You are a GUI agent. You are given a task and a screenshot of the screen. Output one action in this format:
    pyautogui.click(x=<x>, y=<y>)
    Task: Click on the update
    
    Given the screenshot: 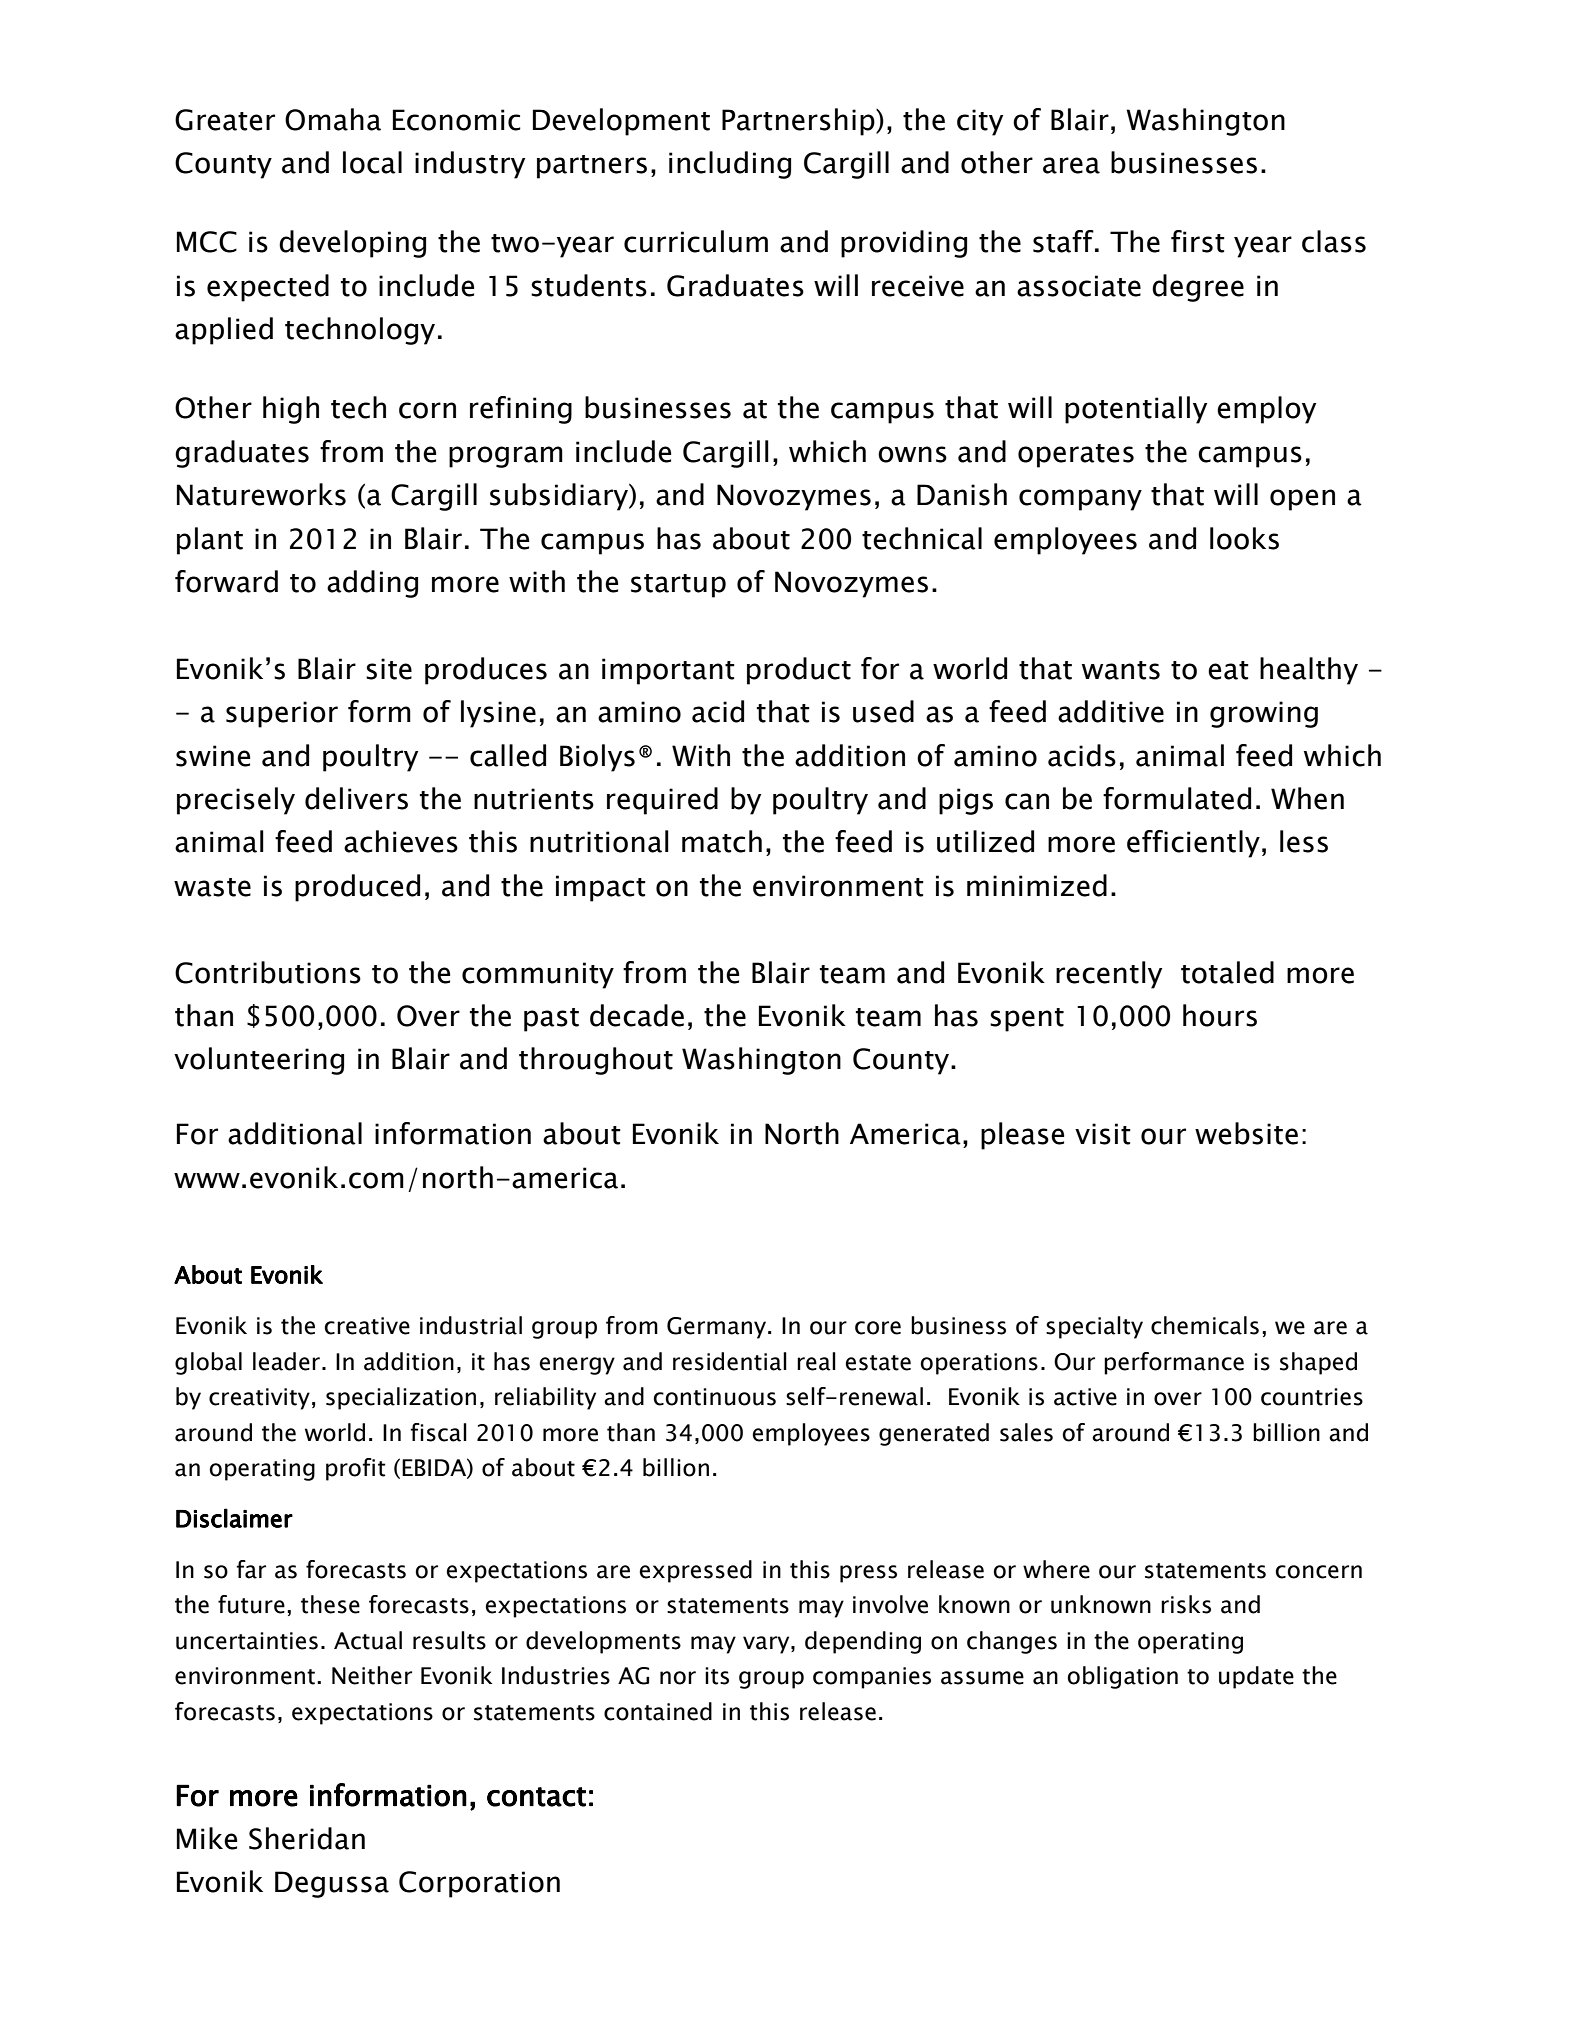 What is the action you would take?
    pyautogui.click(x=1256, y=1677)
